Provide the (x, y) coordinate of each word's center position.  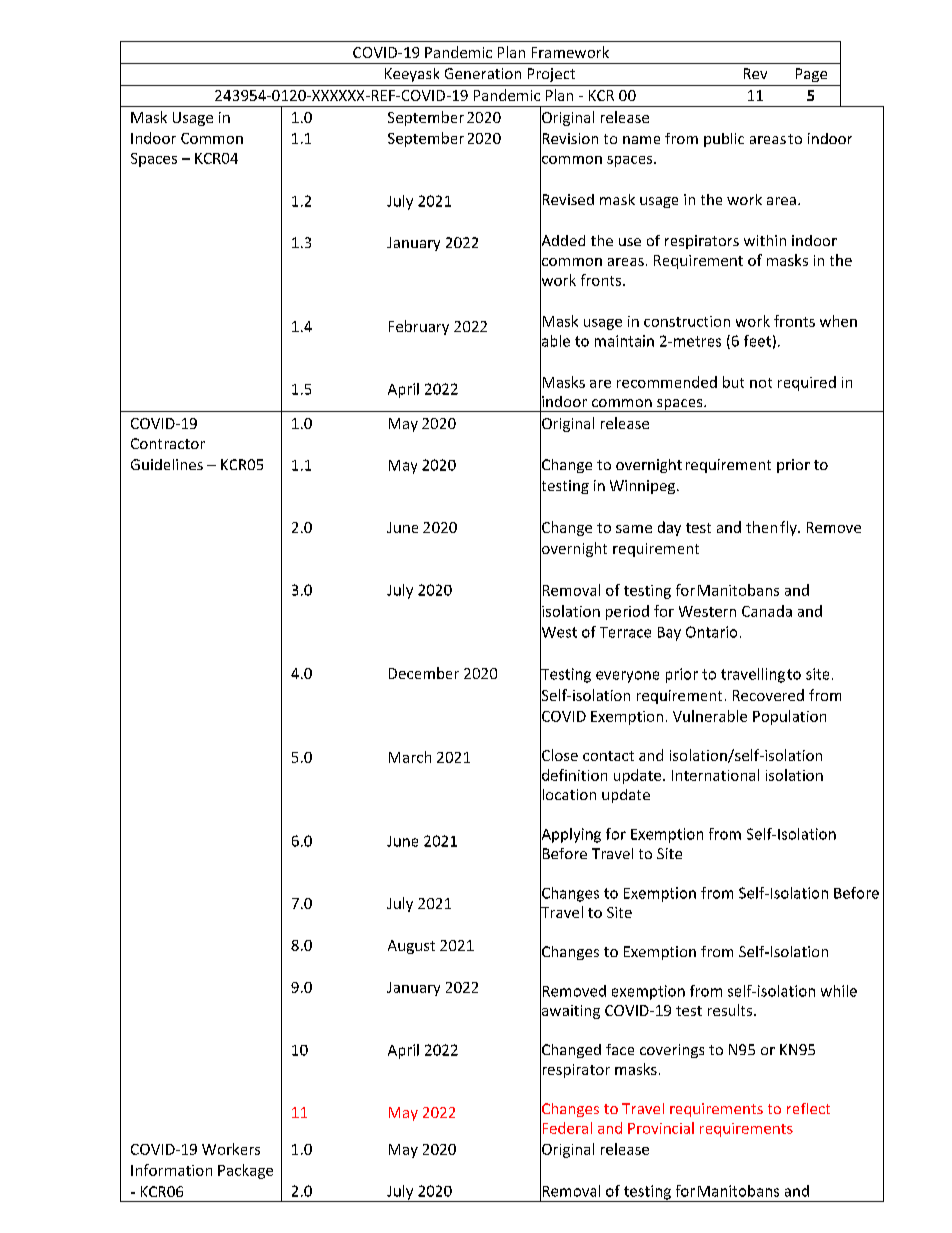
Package (245, 1171)
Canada (767, 611)
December (424, 673)
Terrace (625, 632)
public (724, 140)
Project (551, 75)
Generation (483, 73)
